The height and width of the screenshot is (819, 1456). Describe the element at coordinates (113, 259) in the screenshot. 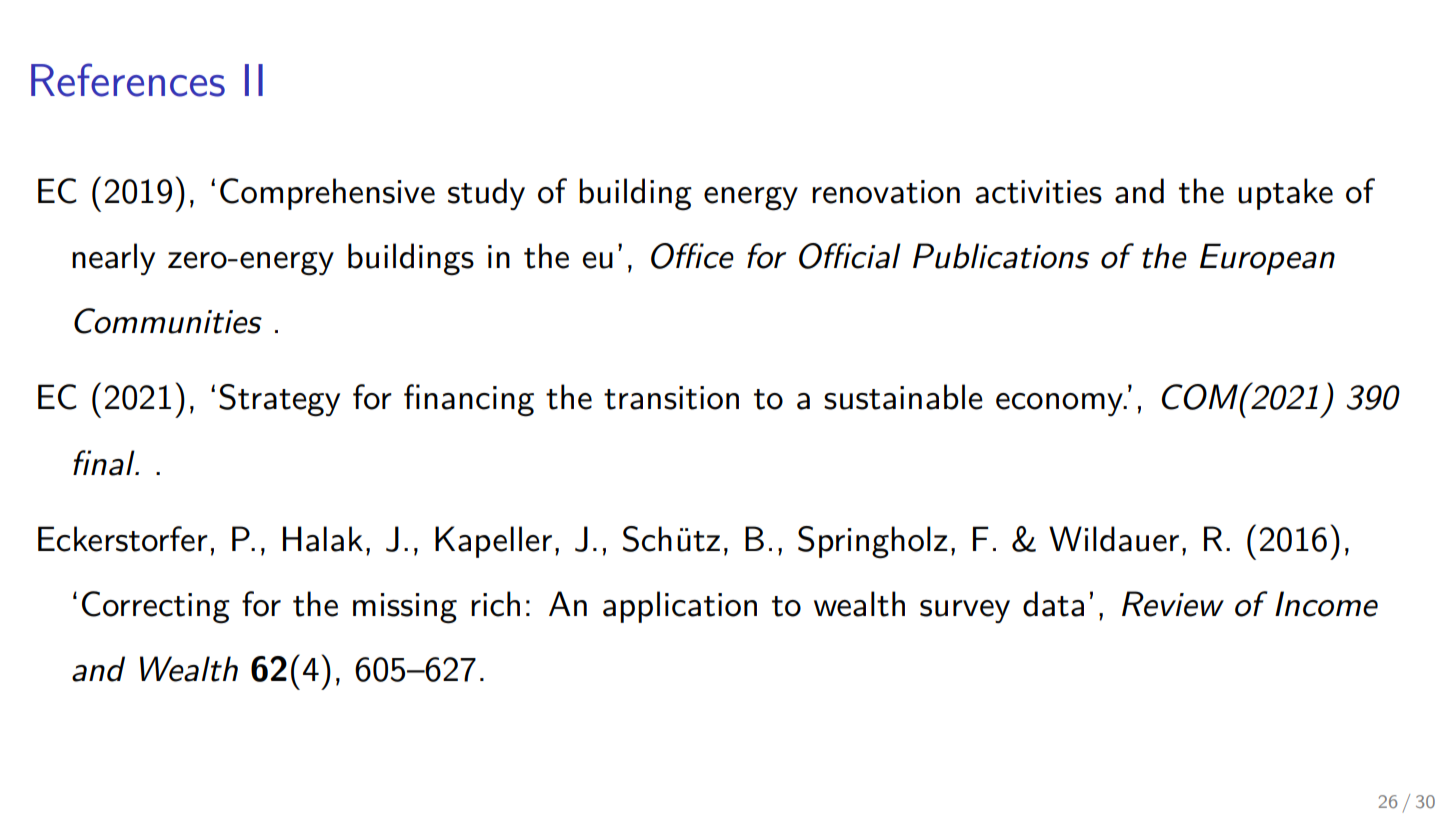

I see `nearly` at that location.
